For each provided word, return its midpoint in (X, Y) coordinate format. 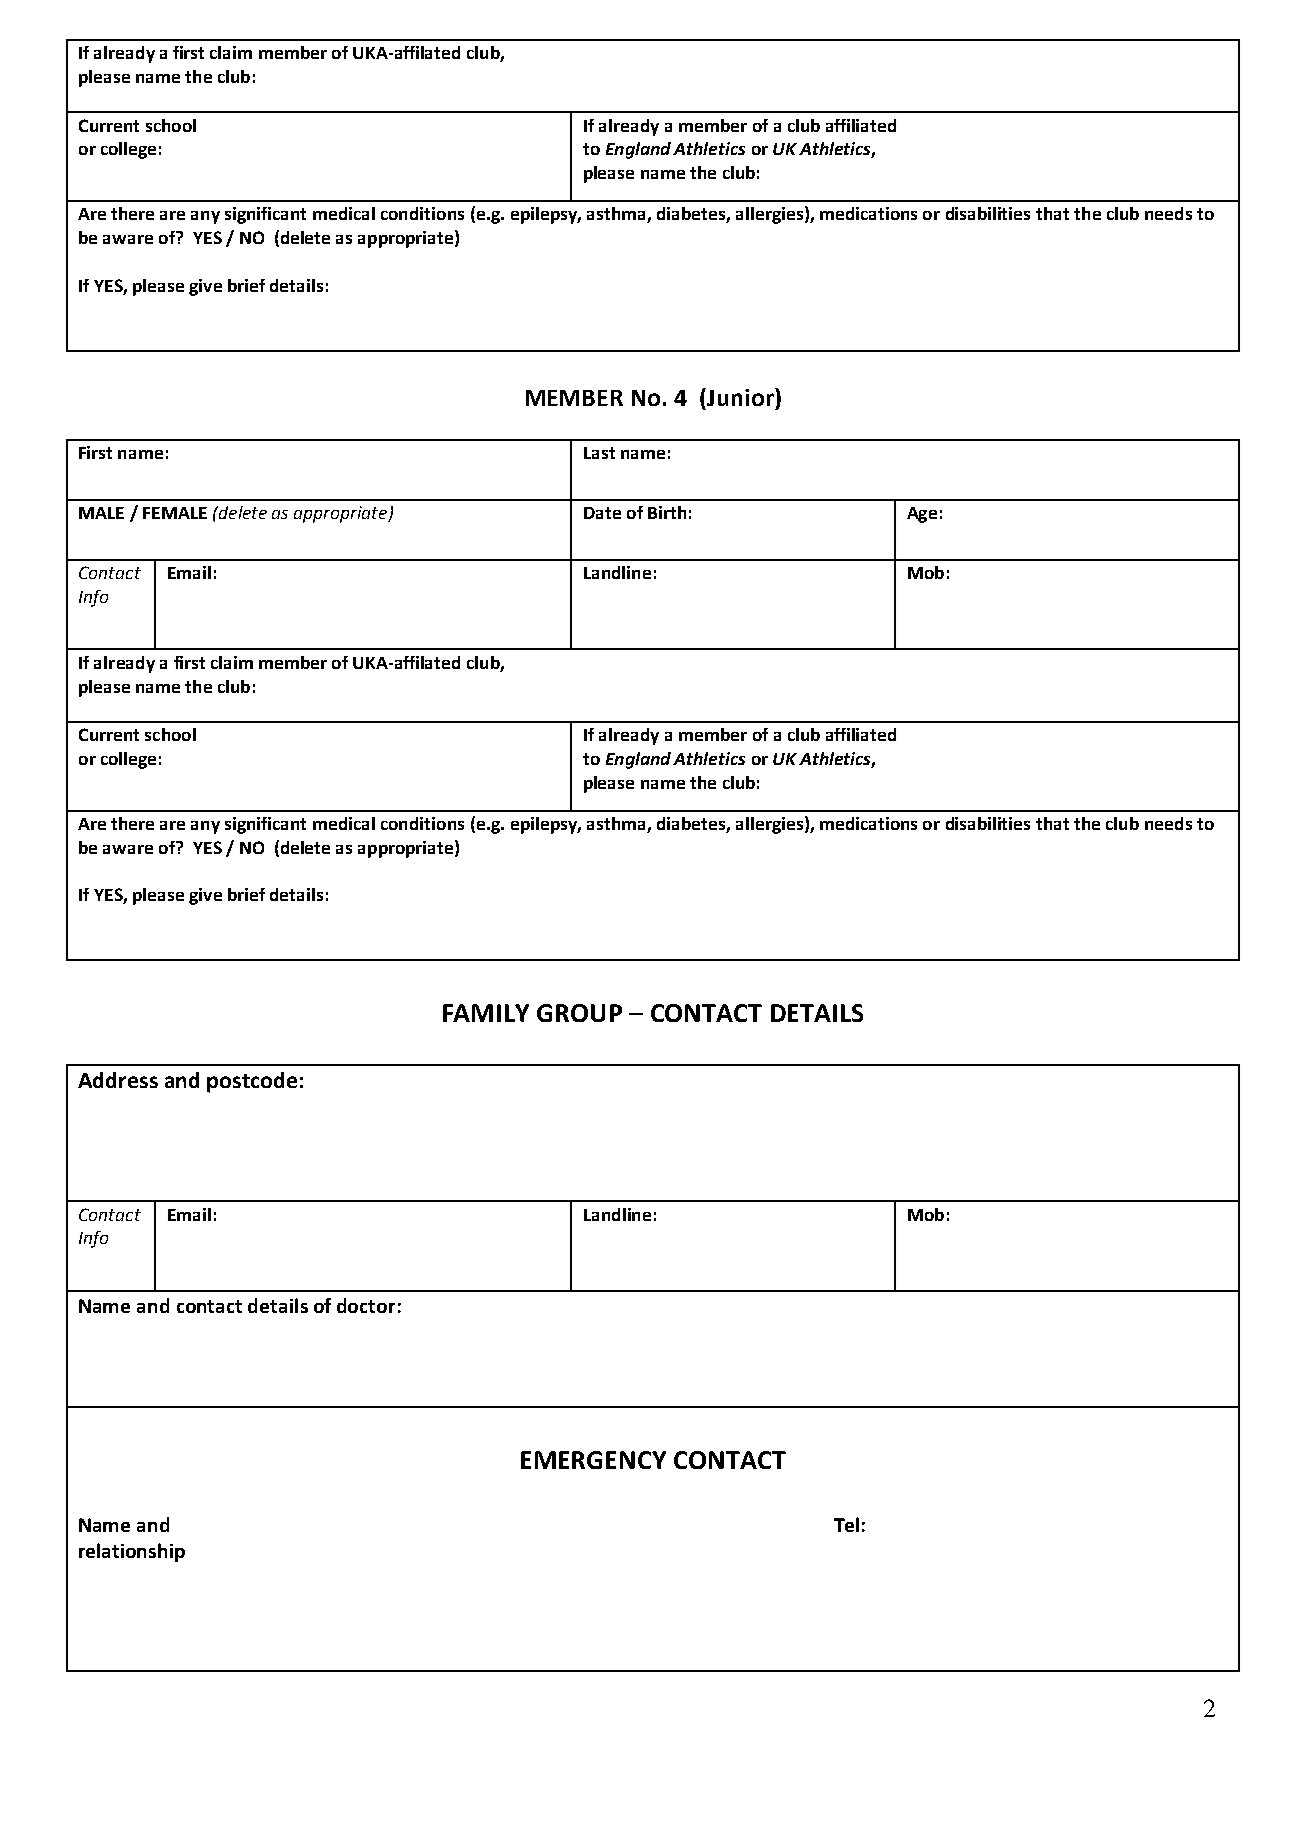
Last (599, 453)
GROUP (579, 1013)
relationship (132, 1552)
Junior (740, 397)
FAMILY (486, 1013)
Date (602, 513)
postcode (252, 1082)
